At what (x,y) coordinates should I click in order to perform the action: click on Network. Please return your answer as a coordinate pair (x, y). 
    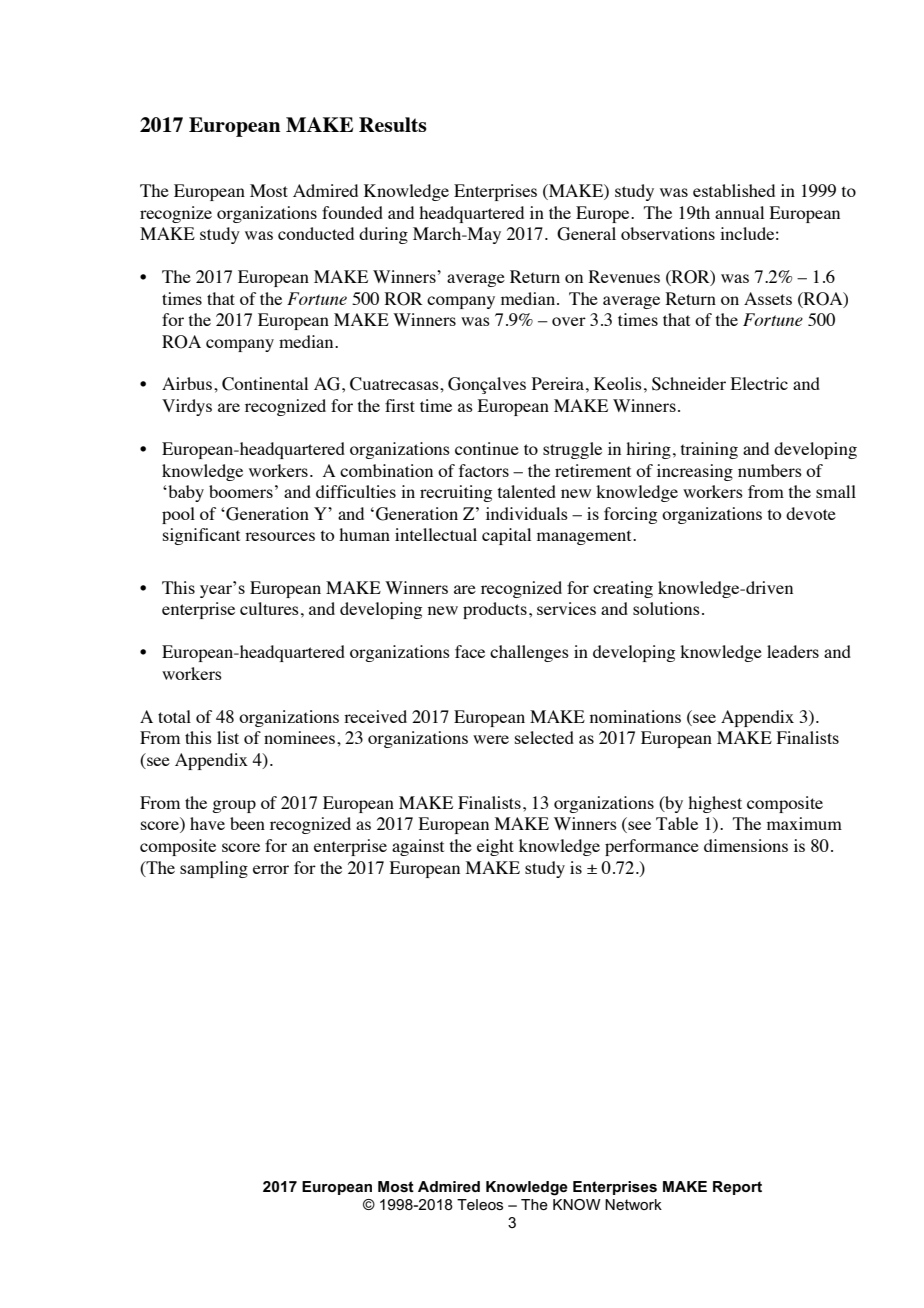
    Looking at the image, I should click on (633, 1204).
